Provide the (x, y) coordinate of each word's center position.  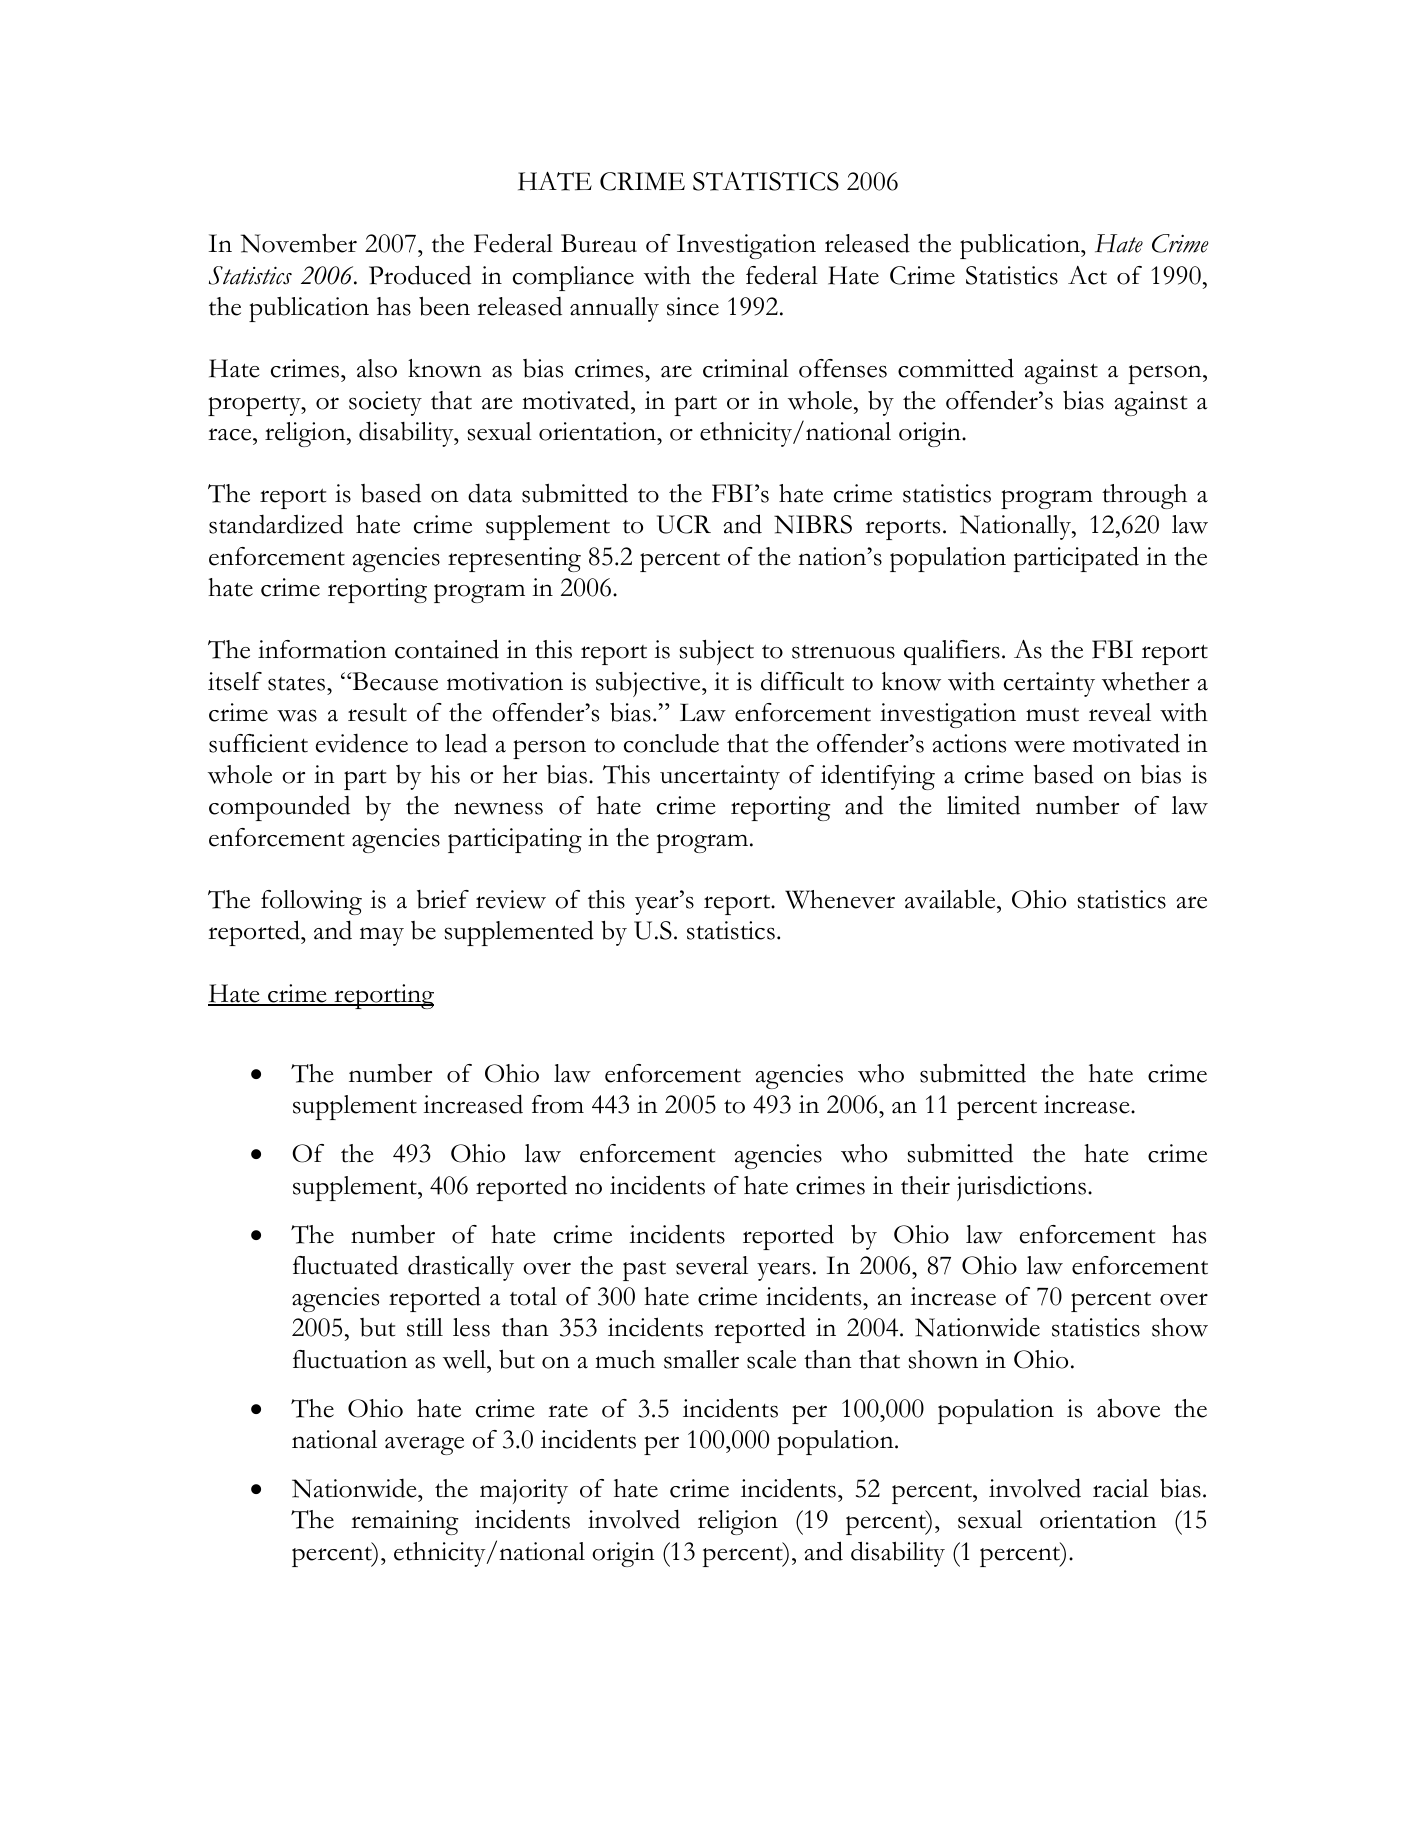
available (951, 899)
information (322, 649)
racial (1121, 1488)
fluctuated (345, 1265)
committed (956, 368)
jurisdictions (1021, 1188)
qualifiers (952, 652)
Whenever (840, 899)
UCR (684, 524)
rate (568, 1410)
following (311, 902)
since (693, 306)
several (712, 1265)
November (299, 243)
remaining (405, 1522)
